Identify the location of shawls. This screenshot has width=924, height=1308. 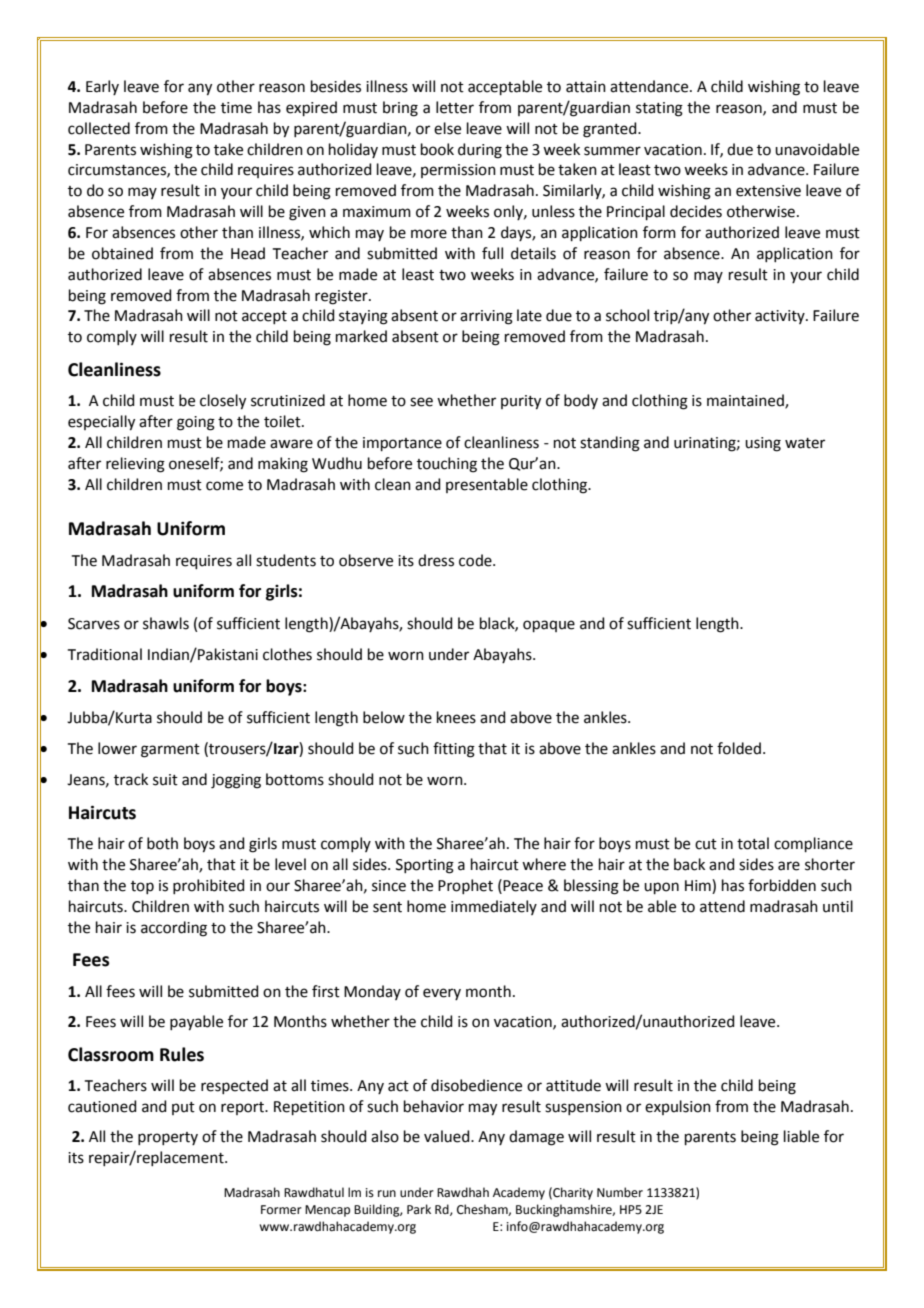
(166, 623).
